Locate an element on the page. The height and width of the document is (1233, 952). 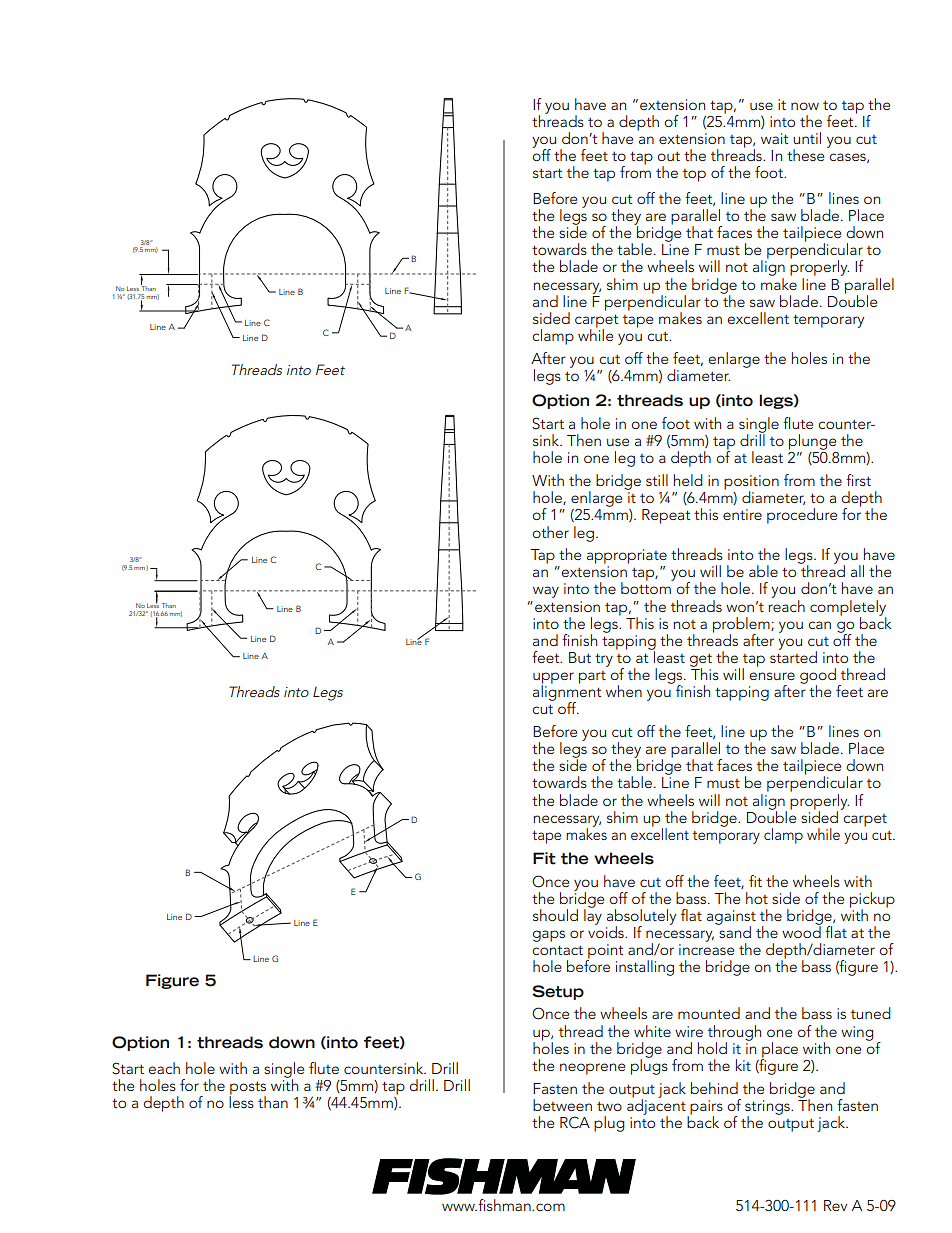
wood is located at coordinates (801, 931).
